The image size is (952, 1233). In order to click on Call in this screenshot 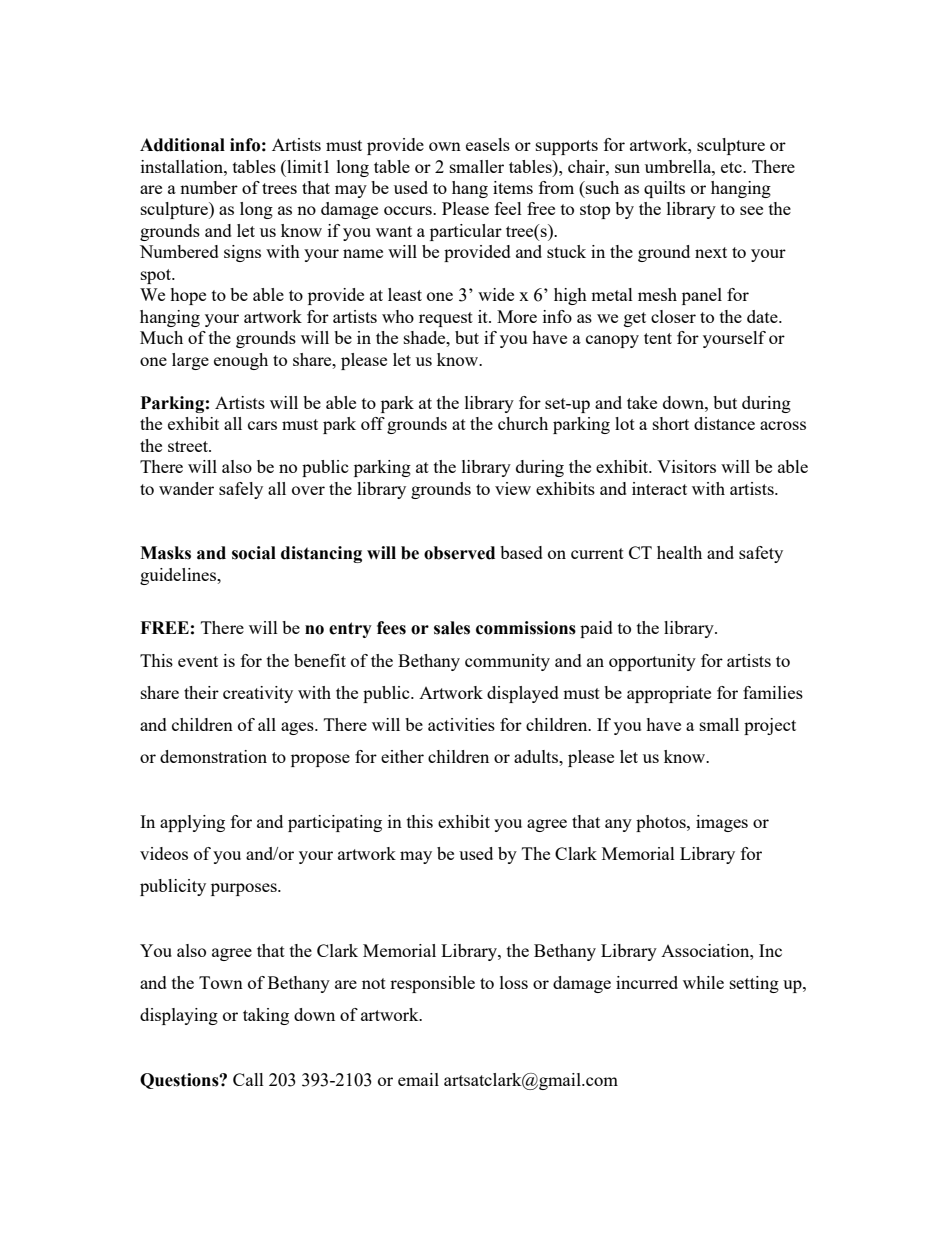, I will do `click(248, 1079)`.
